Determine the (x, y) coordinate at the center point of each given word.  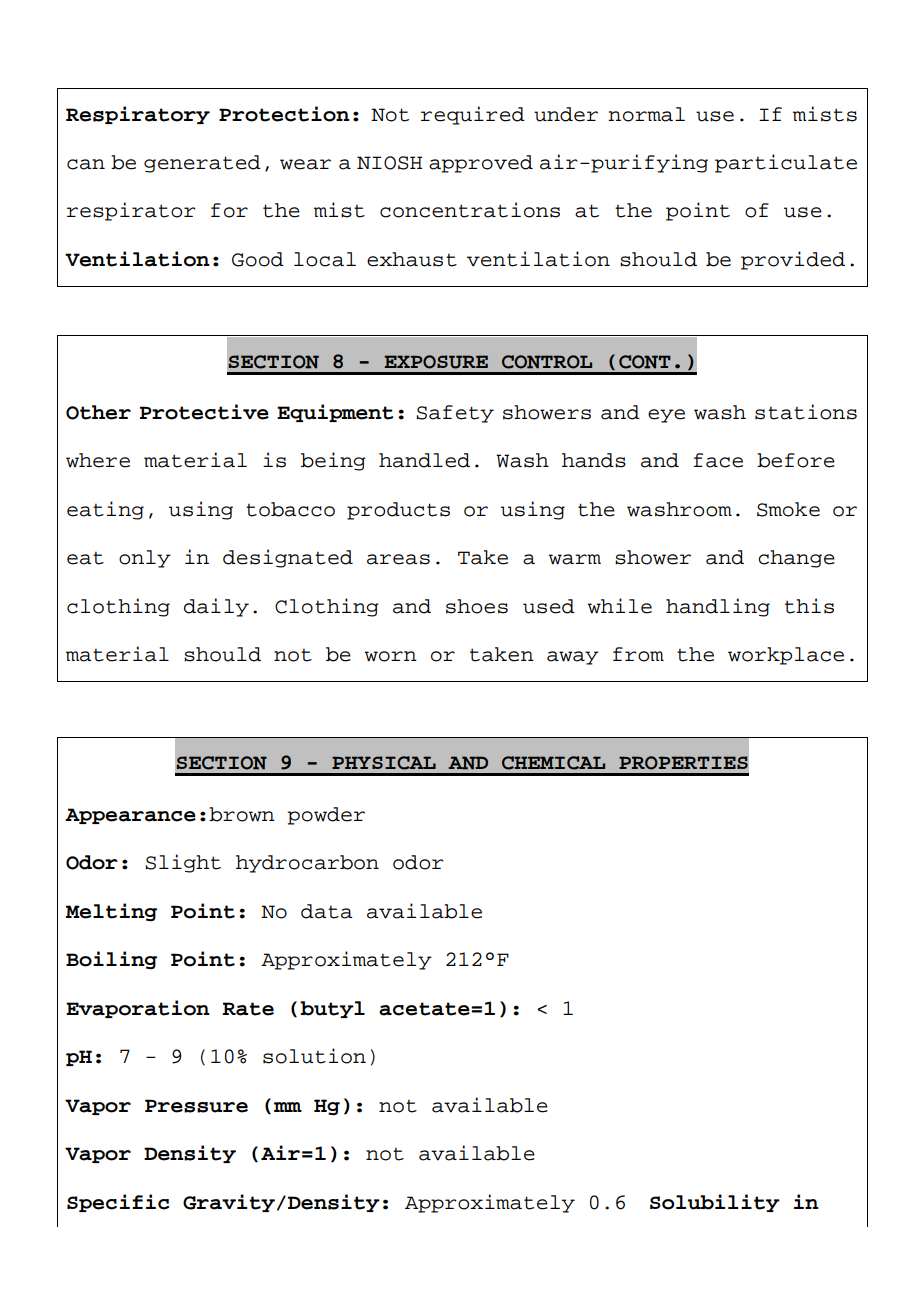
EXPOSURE (436, 362)
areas (398, 559)
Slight (183, 863)
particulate (786, 163)
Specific (118, 1203)
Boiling (111, 960)
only (145, 559)
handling (718, 607)
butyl (332, 1009)
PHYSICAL (384, 763)
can (86, 164)
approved (481, 164)
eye (666, 416)
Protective (204, 412)
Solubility (715, 1203)
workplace (786, 656)
